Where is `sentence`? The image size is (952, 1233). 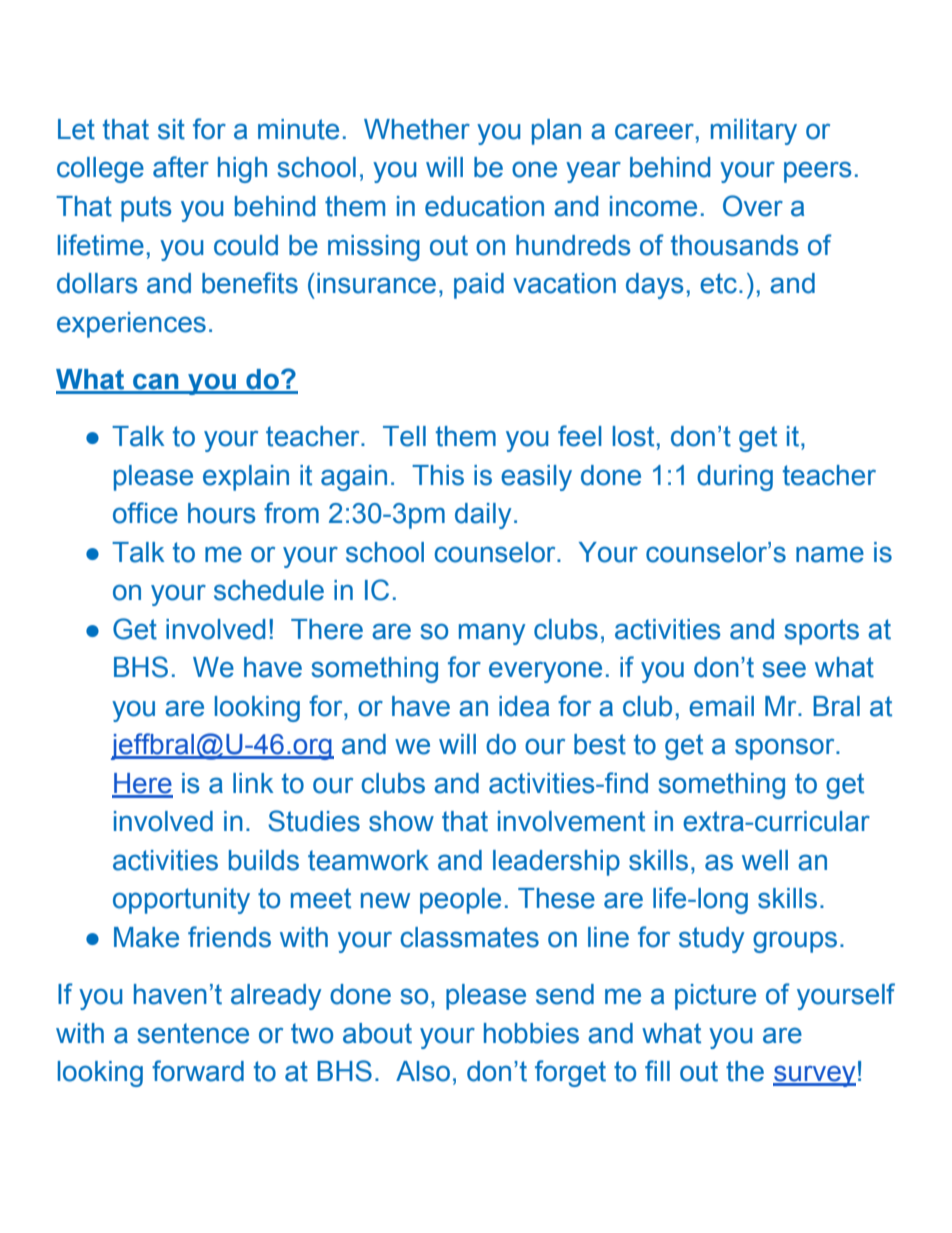
sentence is located at coordinates (193, 1033).
